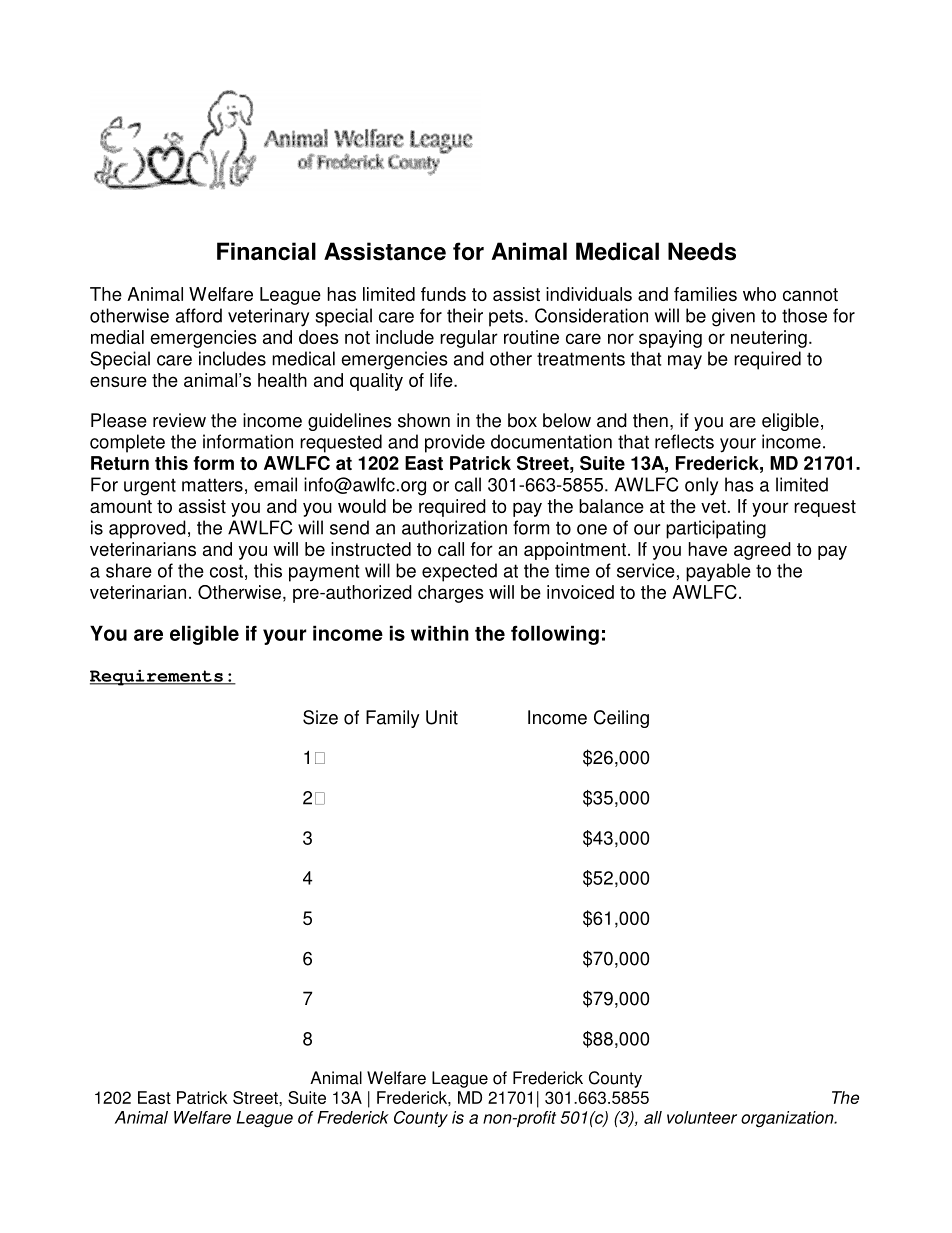 This image has height=1233, width=952. I want to click on Family, so click(393, 719).
